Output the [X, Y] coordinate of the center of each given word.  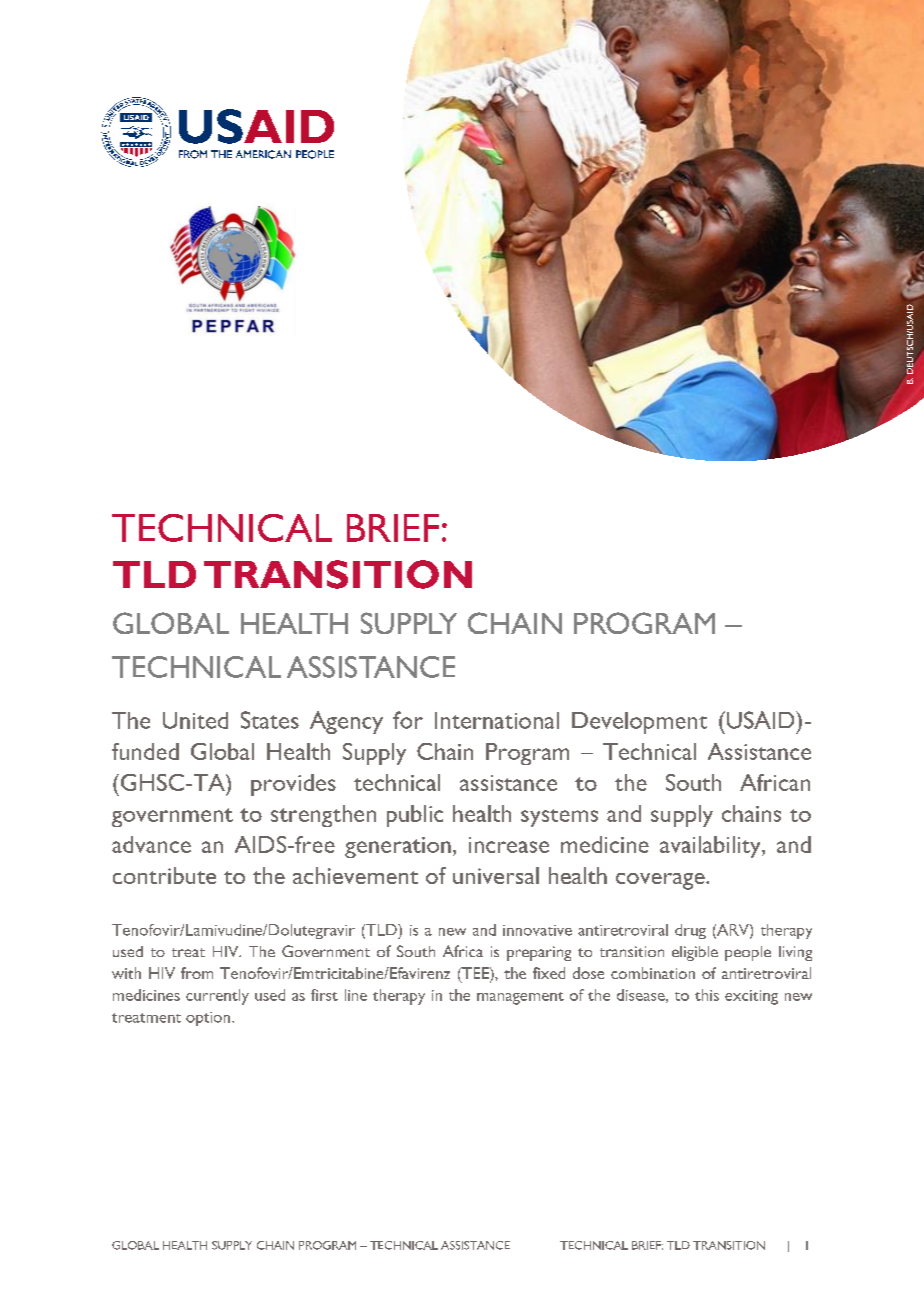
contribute [164, 875]
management [520, 998]
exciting [751, 997]
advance [151, 844]
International [497, 720]
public [415, 816]
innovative [537, 930]
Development [639, 723]
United [195, 720]
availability [711, 847]
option [208, 1019]
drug [690, 931]
